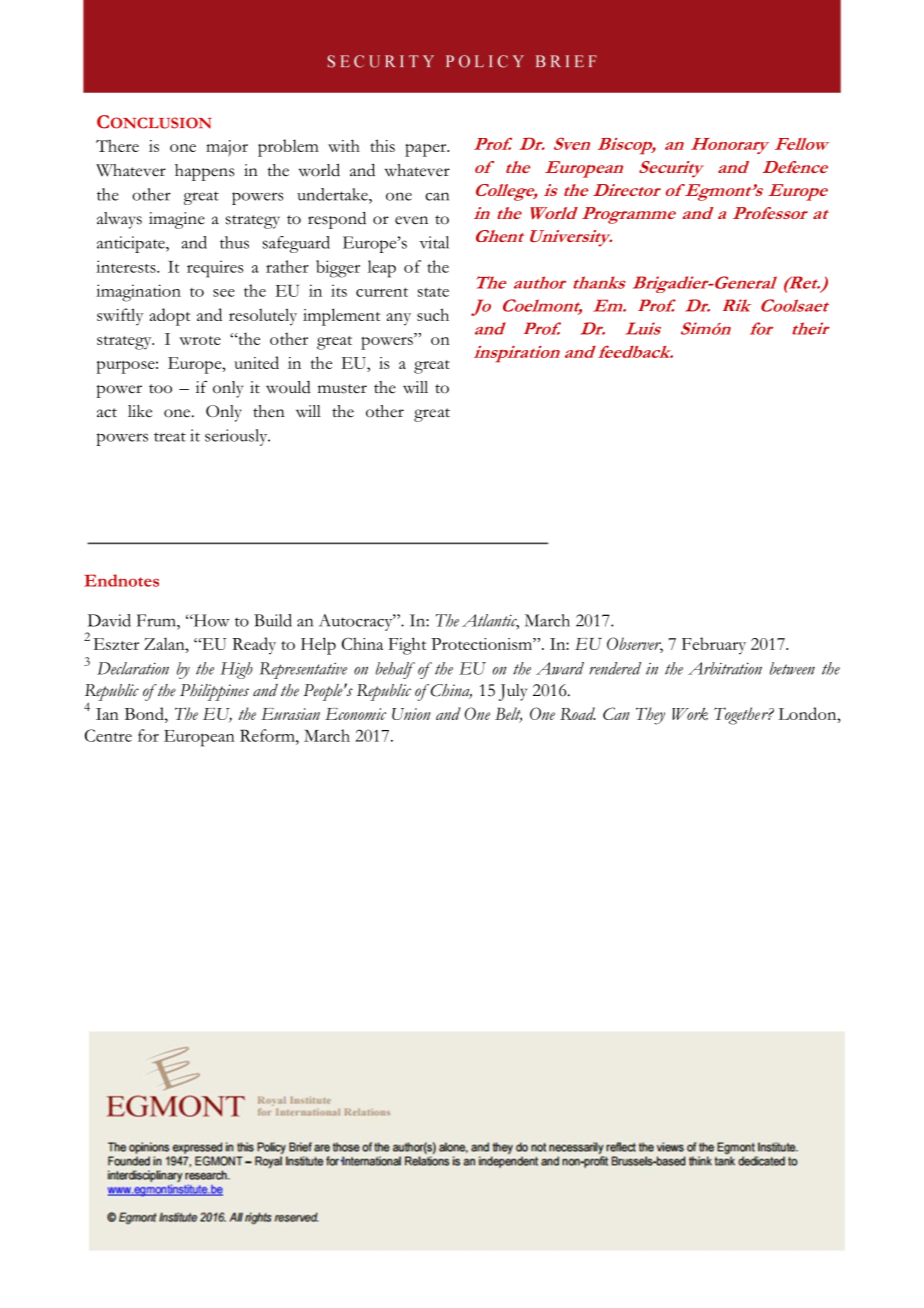 Image resolution: width=924 pixels, height=1308 pixels. I want to click on Work, so click(690, 714).
